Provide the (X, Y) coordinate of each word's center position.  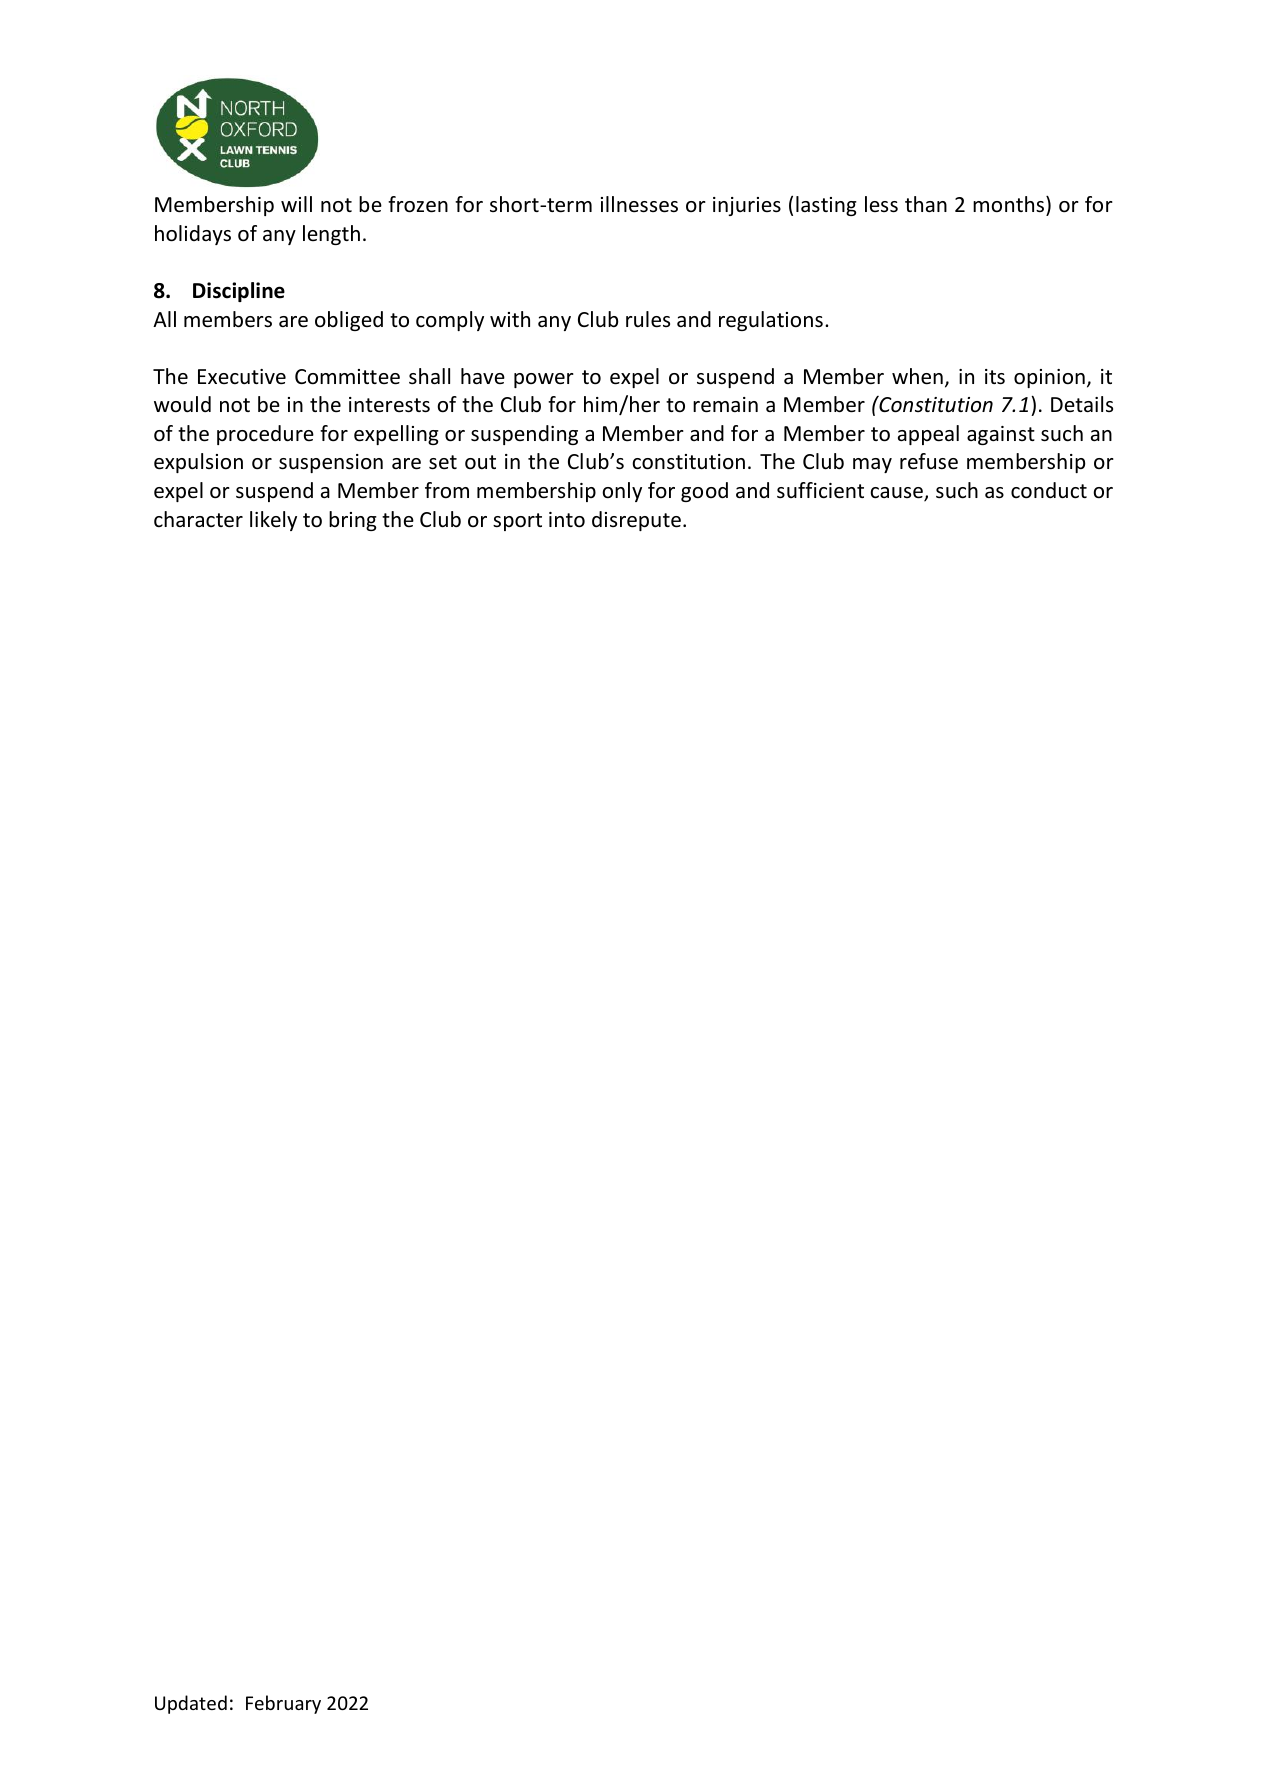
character (198, 519)
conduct (1049, 490)
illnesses (639, 204)
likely (273, 521)
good (704, 492)
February (283, 1704)
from (447, 490)
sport (517, 522)
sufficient (820, 490)
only (622, 492)
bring (353, 521)
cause (897, 494)
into (567, 520)
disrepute (636, 521)
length (331, 235)
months (1010, 204)
